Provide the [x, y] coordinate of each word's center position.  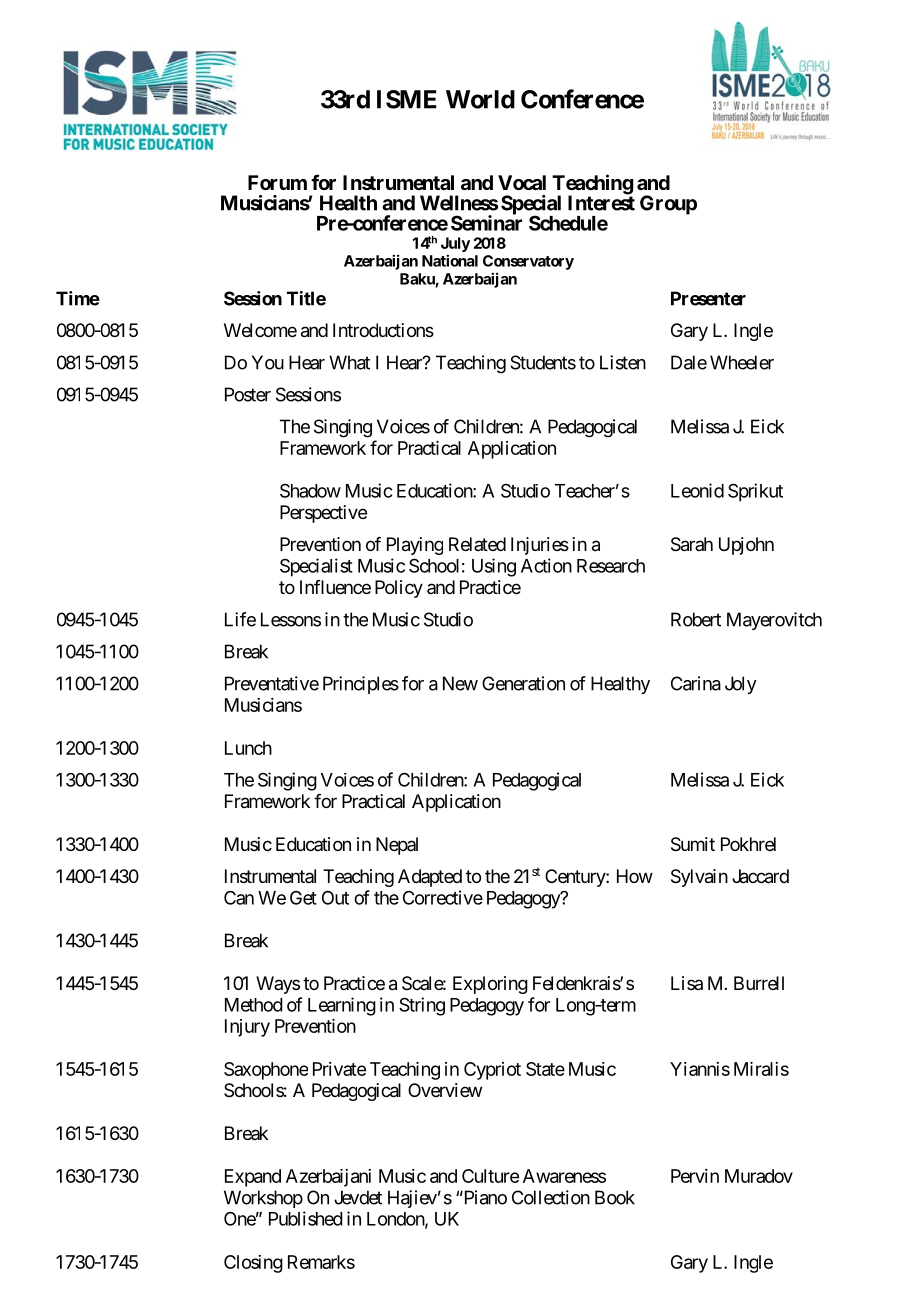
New [460, 683]
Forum [277, 182]
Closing [253, 1264]
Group [668, 205]
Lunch [248, 748]
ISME [407, 99]
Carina [696, 683]
